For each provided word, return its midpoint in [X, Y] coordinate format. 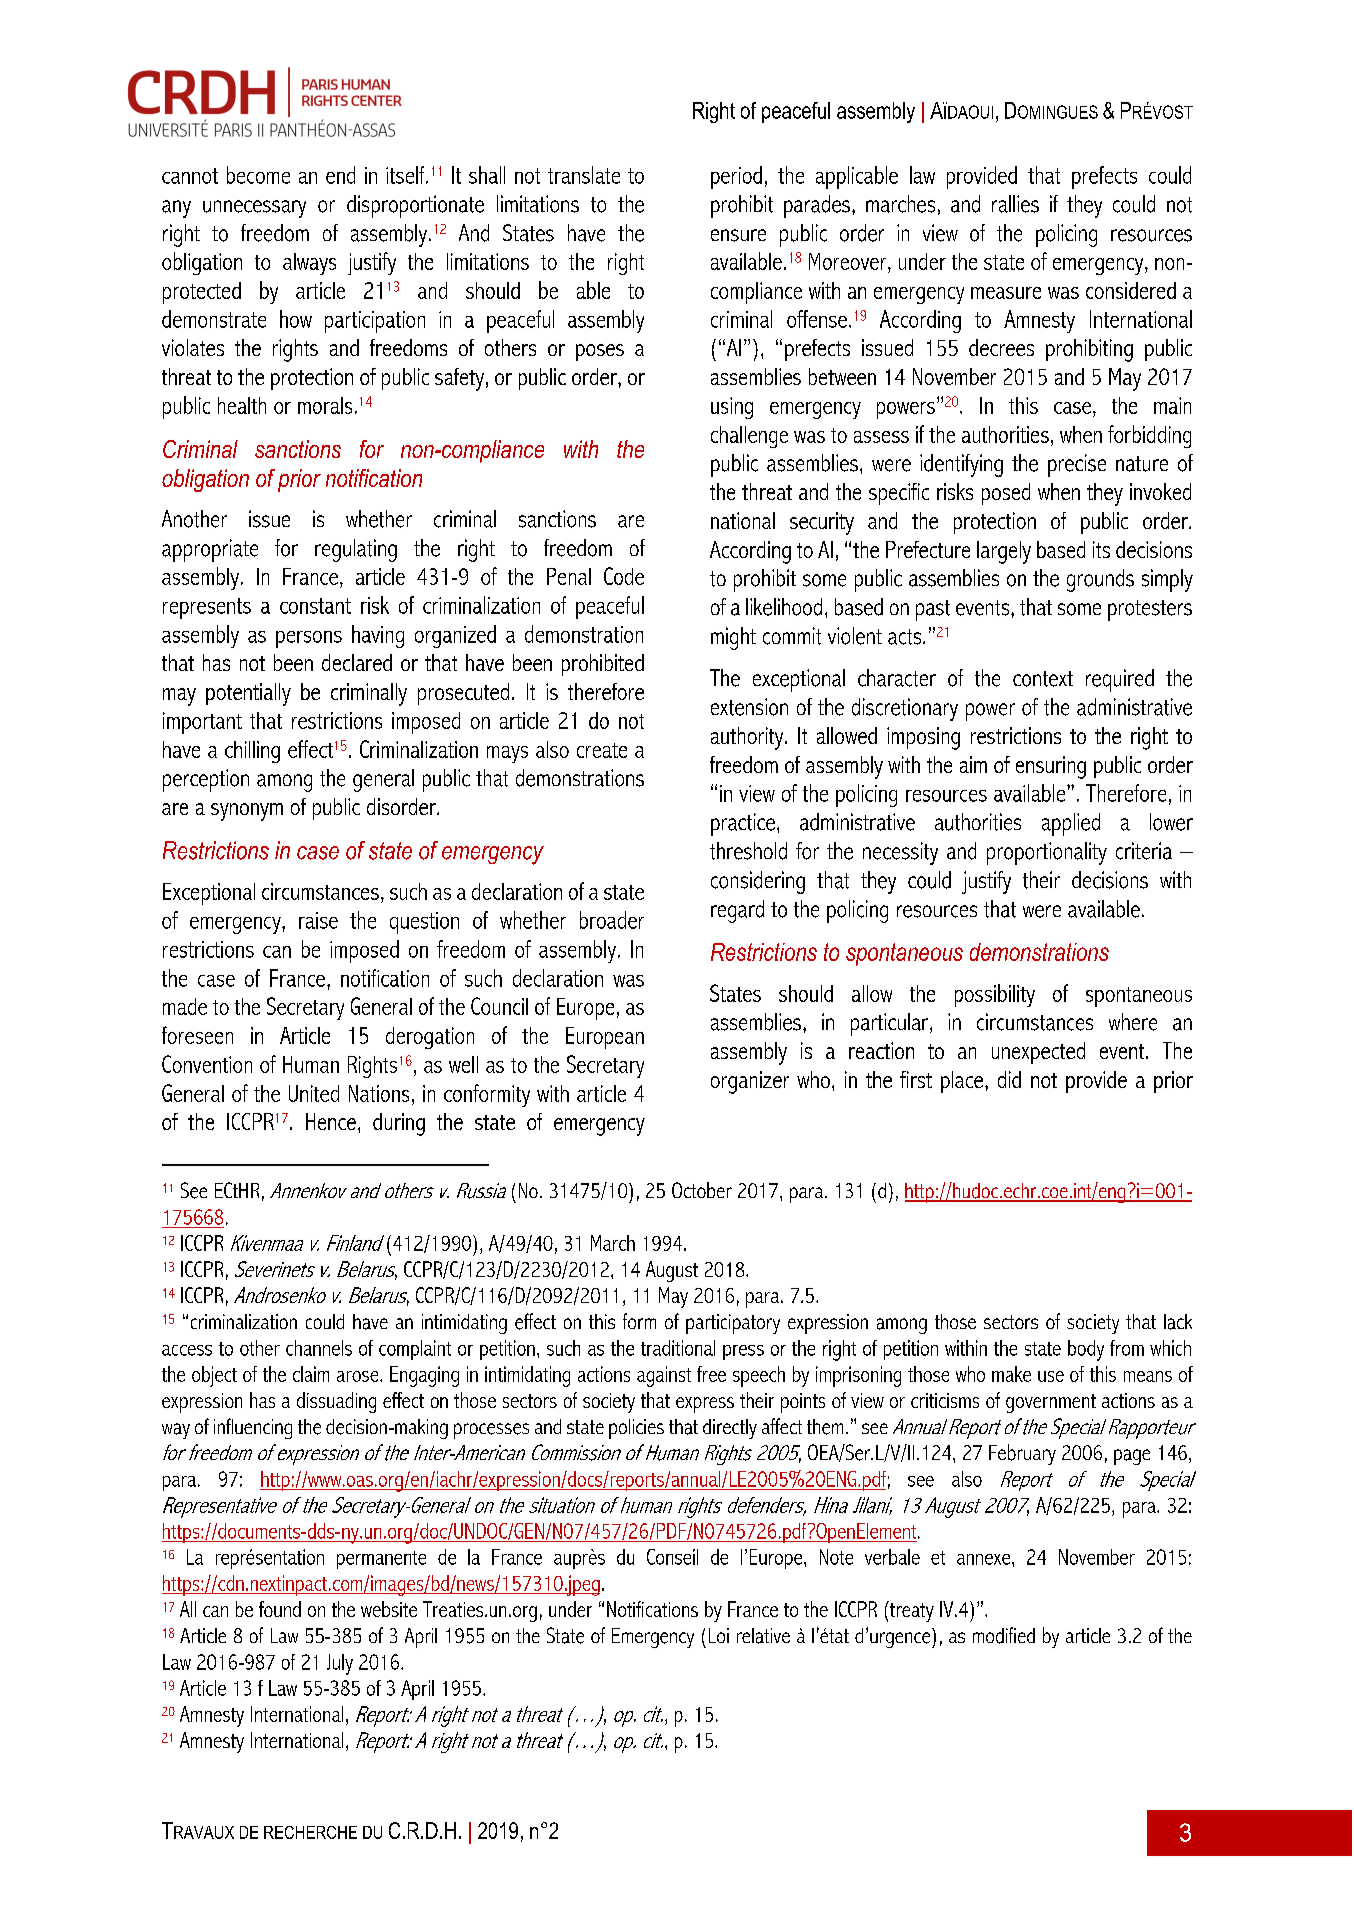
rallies [1015, 204]
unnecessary [254, 209]
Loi [719, 1635]
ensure [738, 235]
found [280, 1609]
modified [1004, 1635]
